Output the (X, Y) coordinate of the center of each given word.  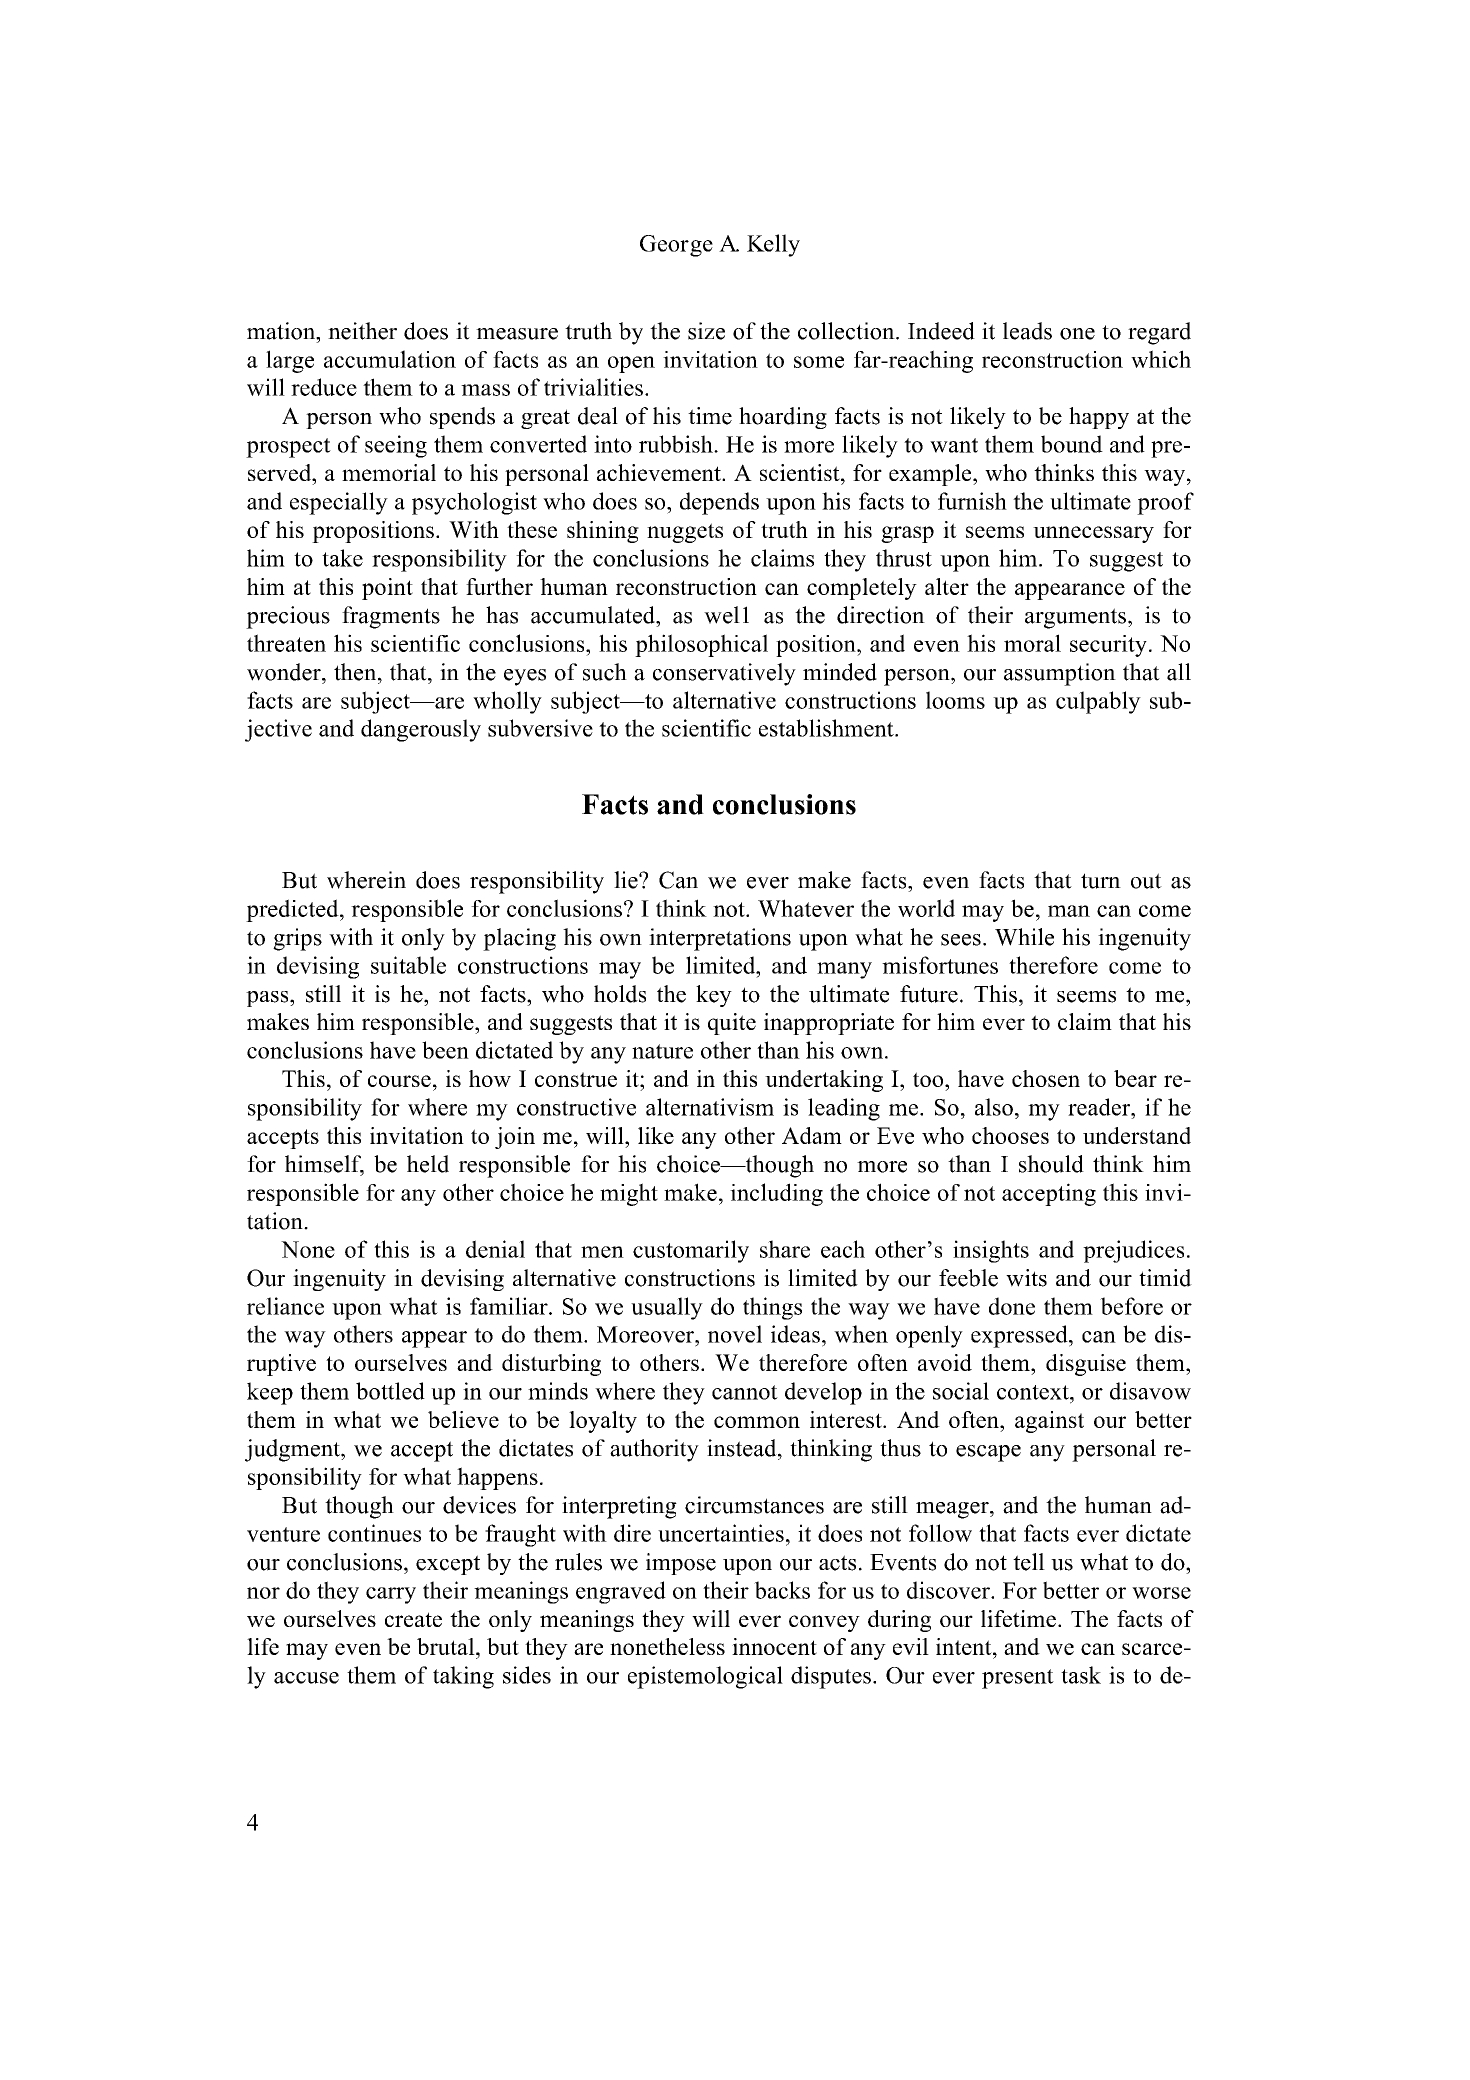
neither (362, 331)
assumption (1060, 674)
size (706, 331)
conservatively (724, 674)
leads (1027, 331)
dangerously (421, 730)
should (1051, 1164)
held (428, 1164)
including (776, 1194)
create (413, 1619)
